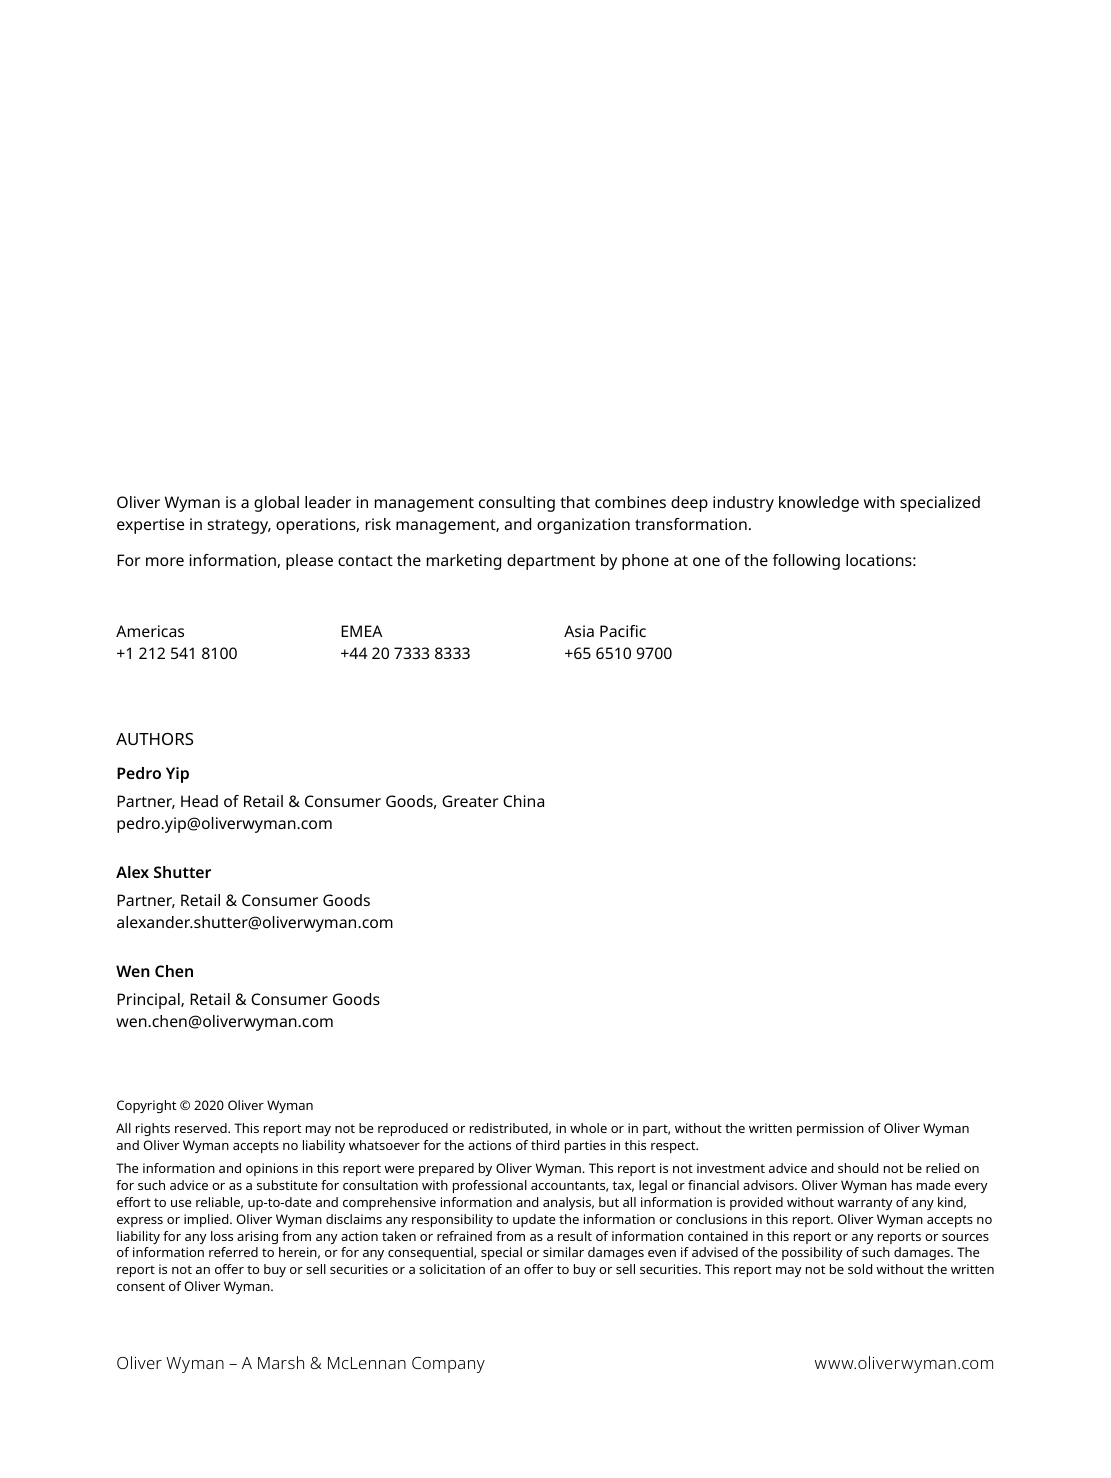 This page has width=1111, height=1478. Describe the element at coordinates (858, 1168) in the page. I see `should` at that location.
